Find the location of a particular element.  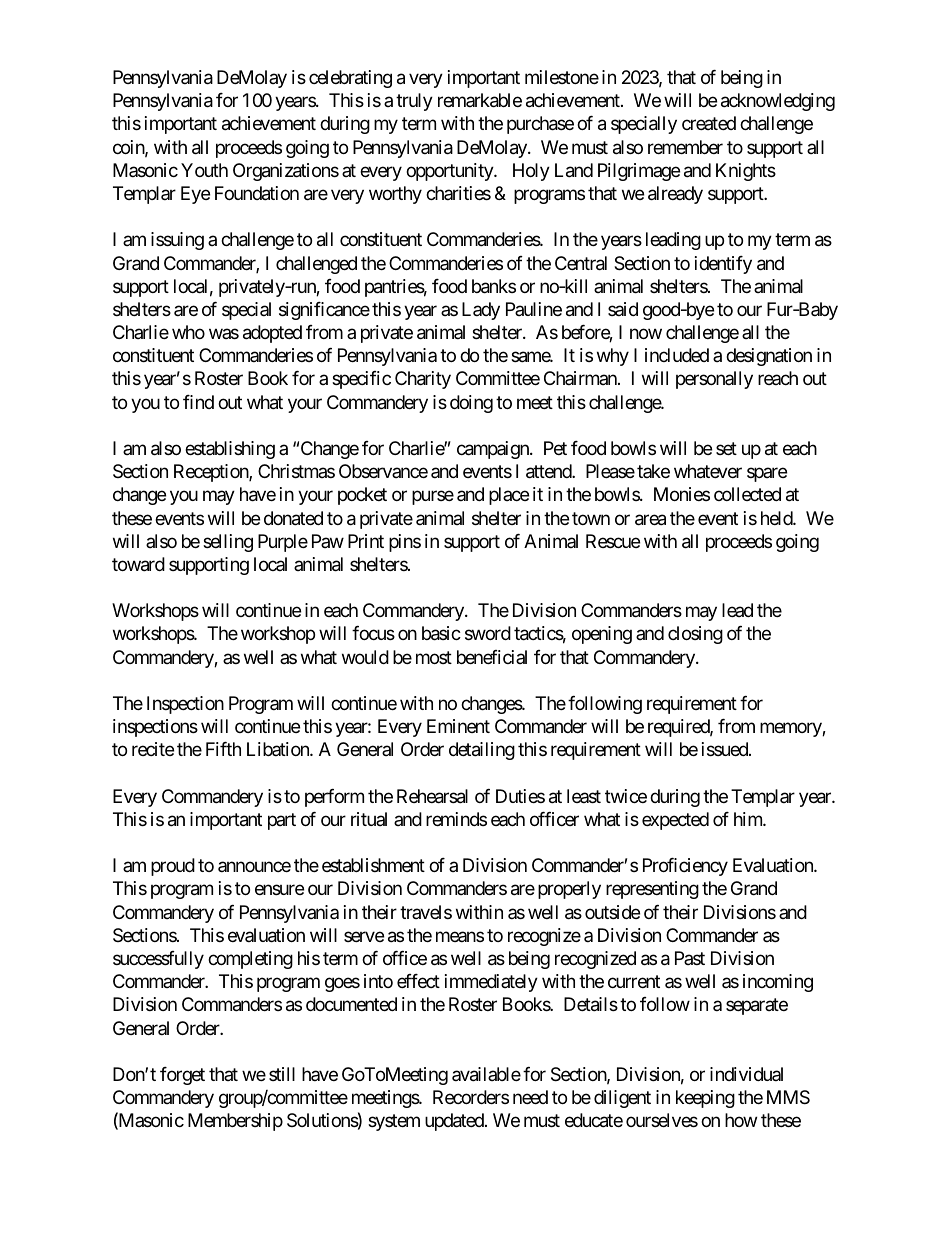

basic is located at coordinates (441, 633).
